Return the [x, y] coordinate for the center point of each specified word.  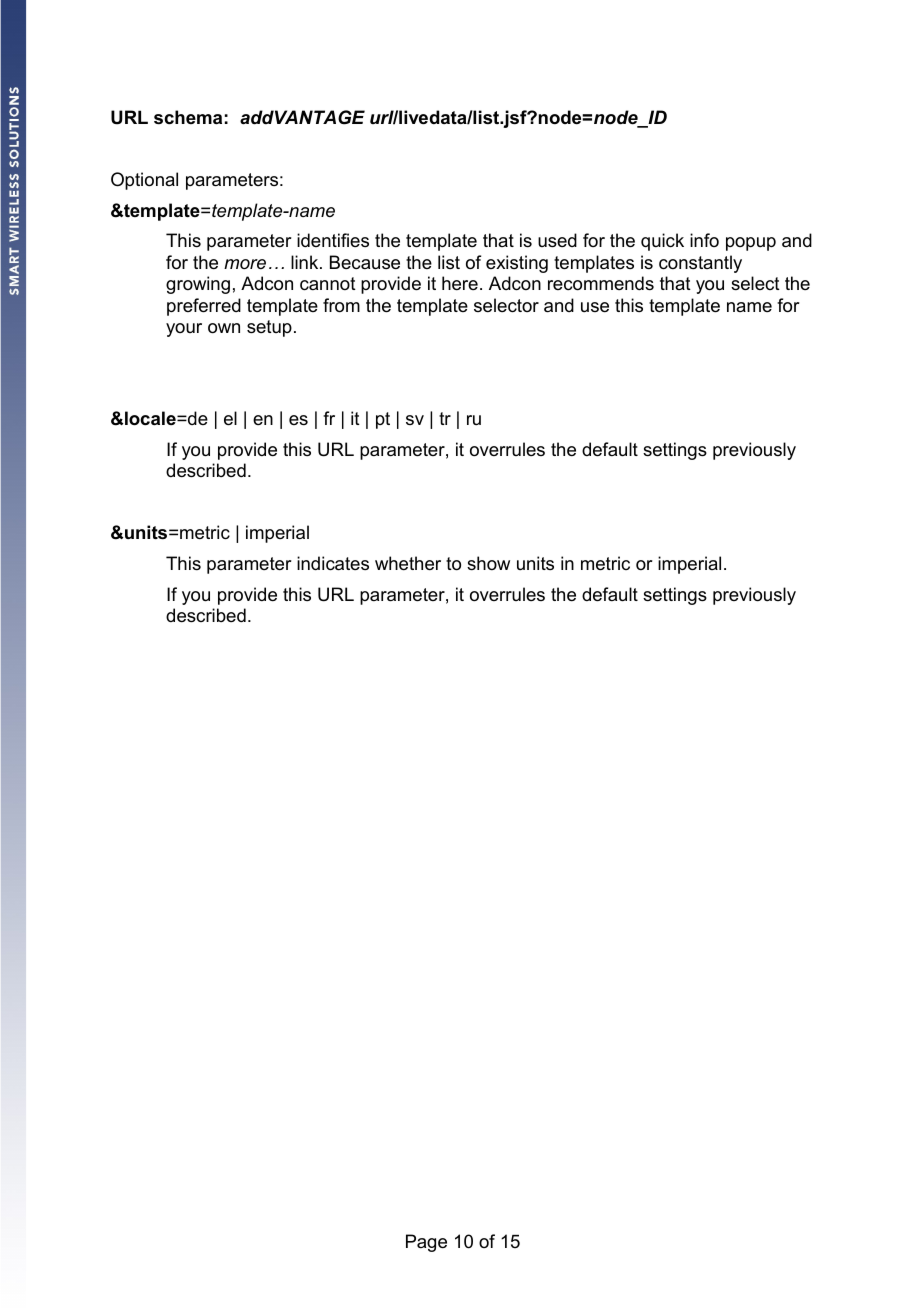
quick [662, 242]
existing [517, 264]
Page [426, 1243]
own [224, 328]
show [488, 563]
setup [269, 328]
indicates [333, 563]
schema [188, 117]
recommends [601, 283]
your [184, 330]
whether [408, 563]
